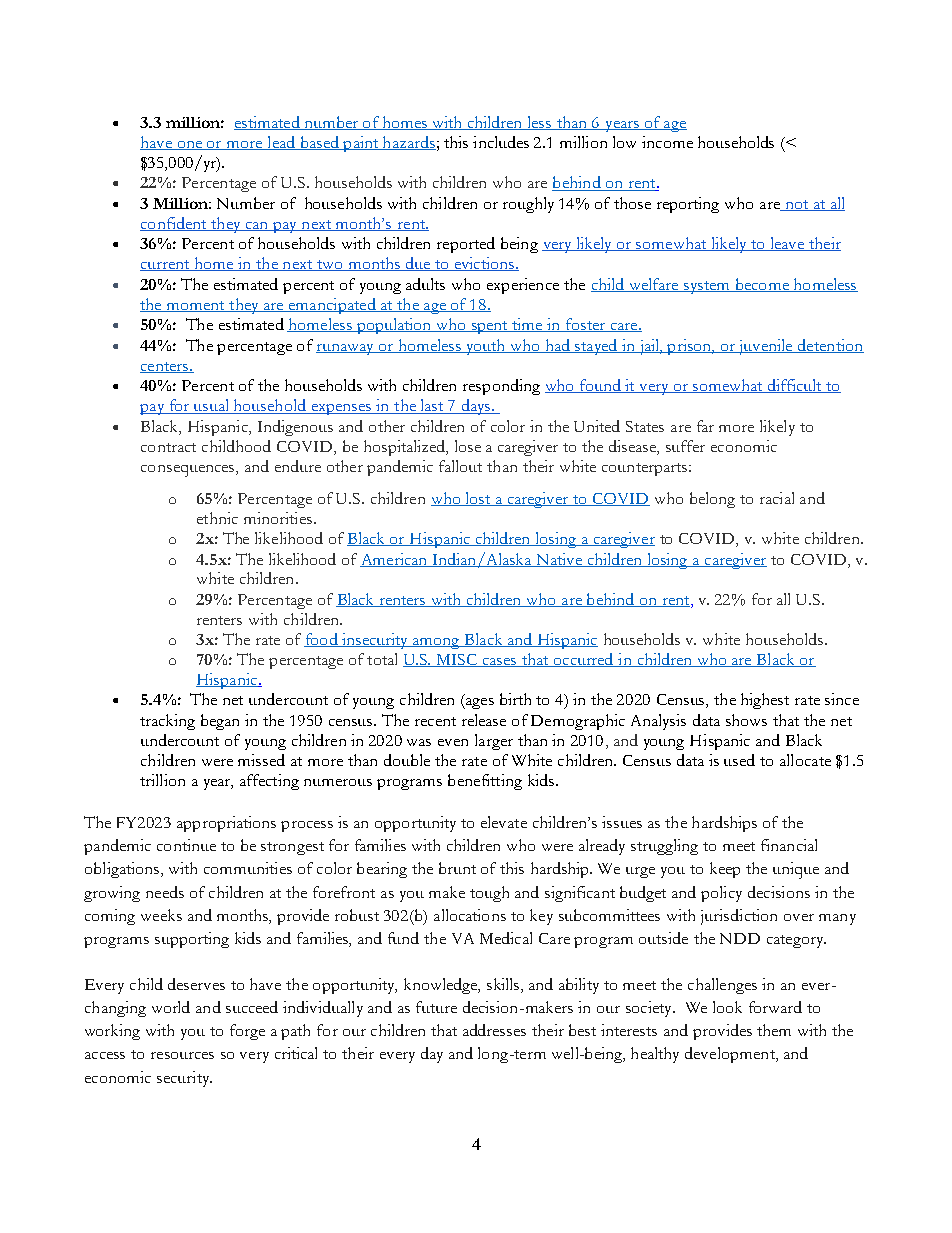  Describe the element at coordinates (212, 406) in the screenshot. I see `usual` at that location.
